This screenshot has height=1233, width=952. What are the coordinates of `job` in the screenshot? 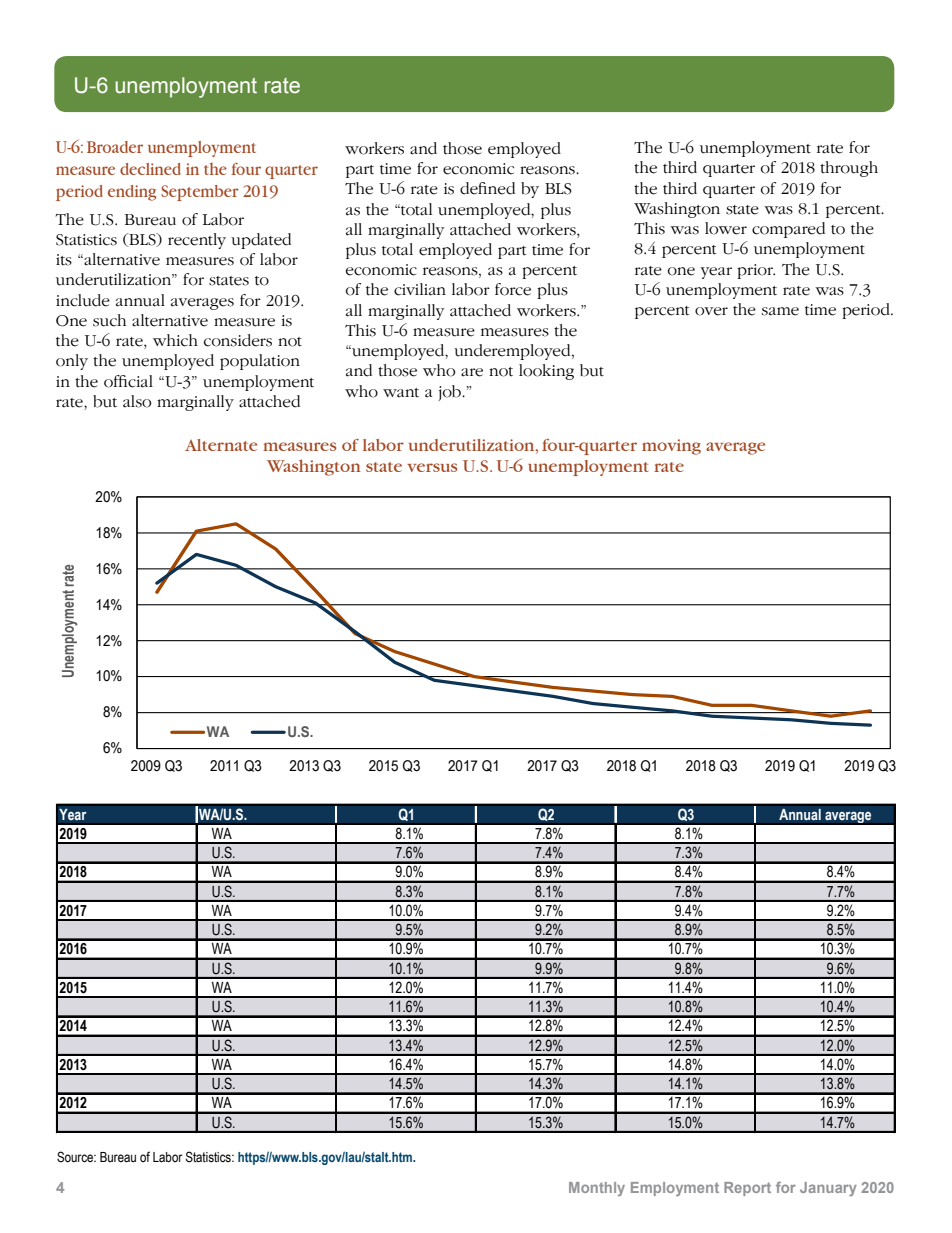 It's located at (450, 393).
